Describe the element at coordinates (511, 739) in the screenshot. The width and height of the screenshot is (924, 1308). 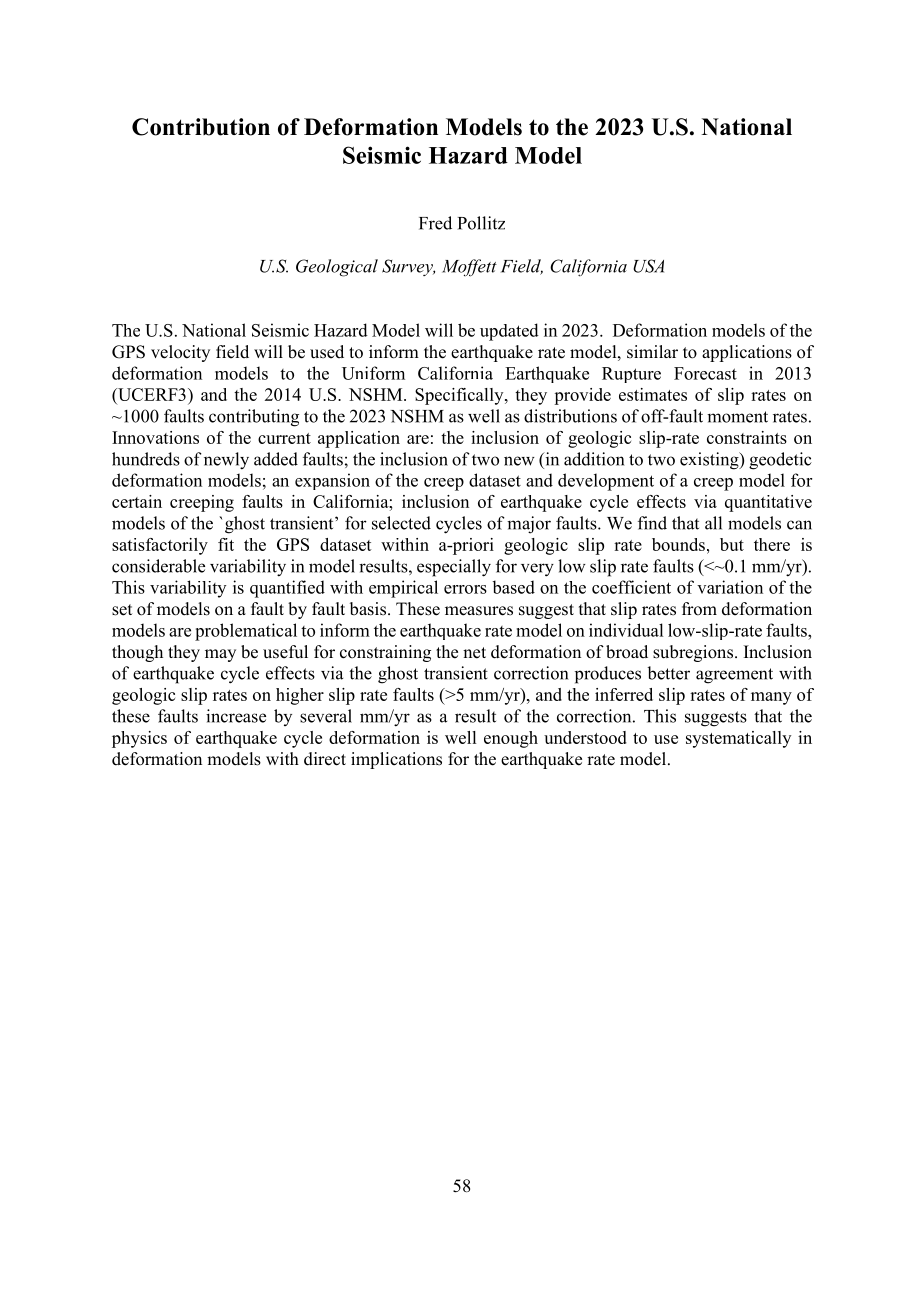
I see `enough` at that location.
